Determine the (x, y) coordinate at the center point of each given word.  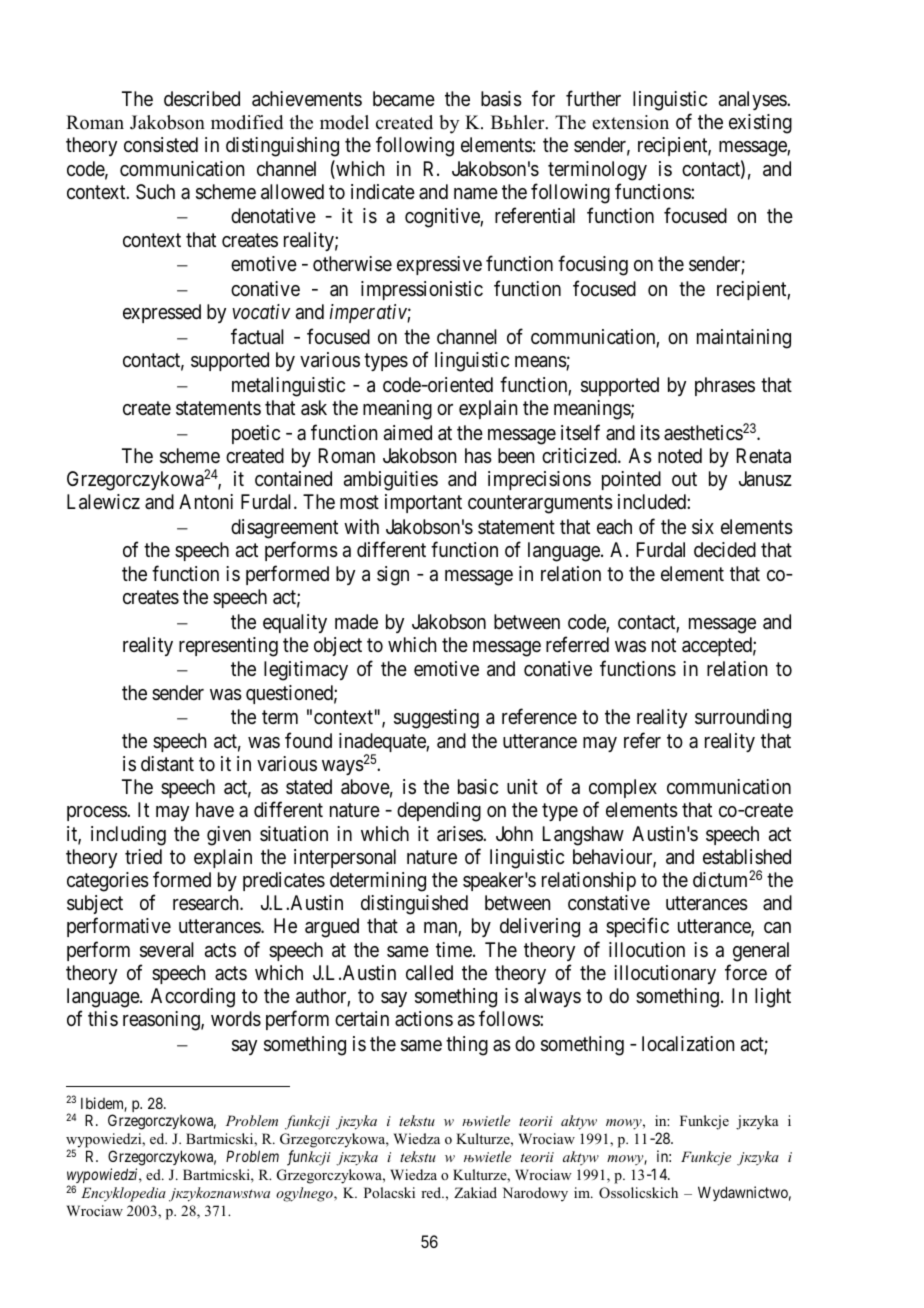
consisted (161, 144)
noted (680, 456)
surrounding (743, 719)
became (404, 99)
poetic (256, 434)
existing (760, 124)
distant (167, 764)
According (193, 998)
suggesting (436, 719)
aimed (408, 433)
